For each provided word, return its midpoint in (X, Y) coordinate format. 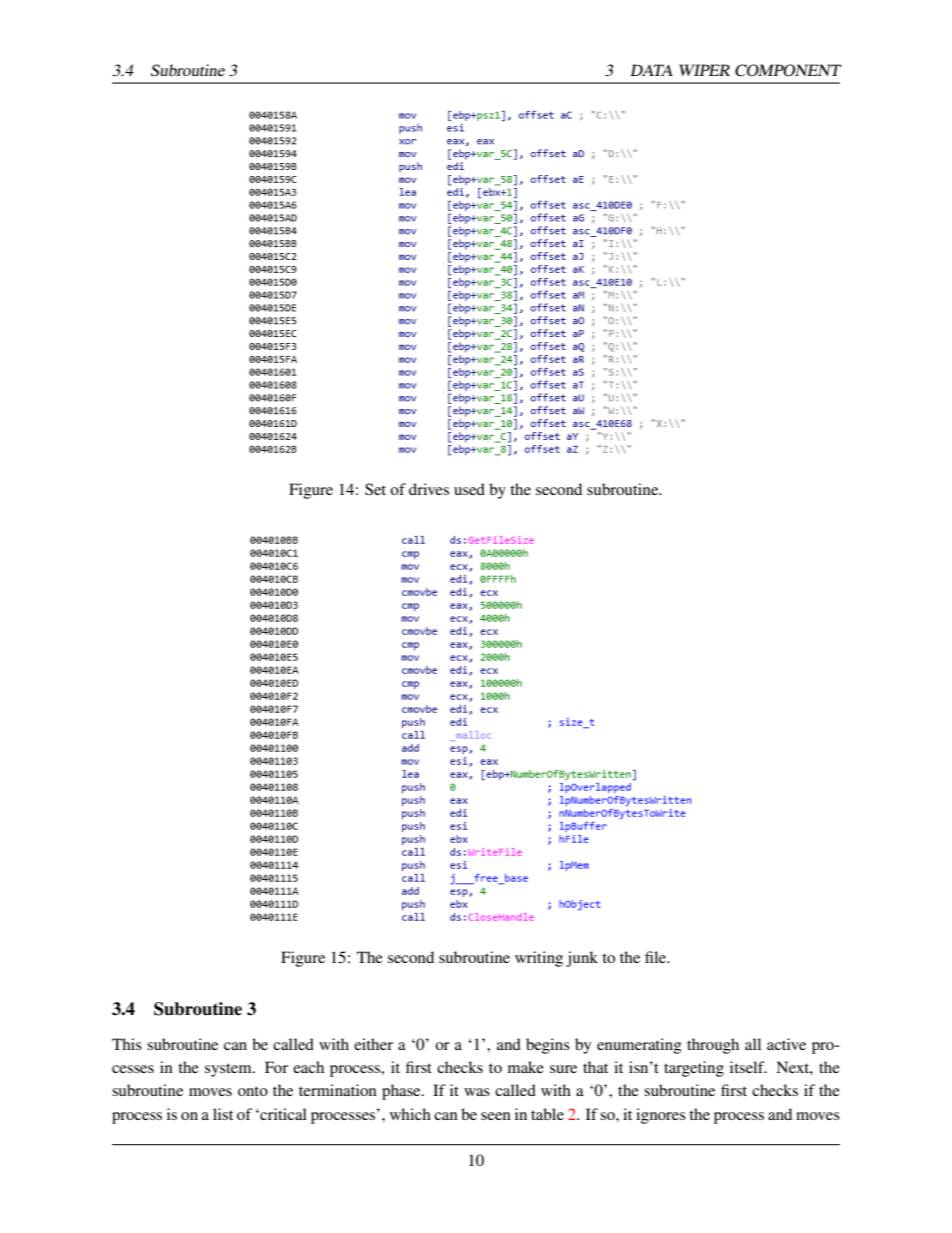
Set (375, 489)
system (229, 1070)
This (127, 1044)
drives (429, 489)
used (469, 489)
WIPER (704, 70)
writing (539, 959)
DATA (651, 70)
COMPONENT (788, 70)
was (477, 1092)
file (657, 957)
